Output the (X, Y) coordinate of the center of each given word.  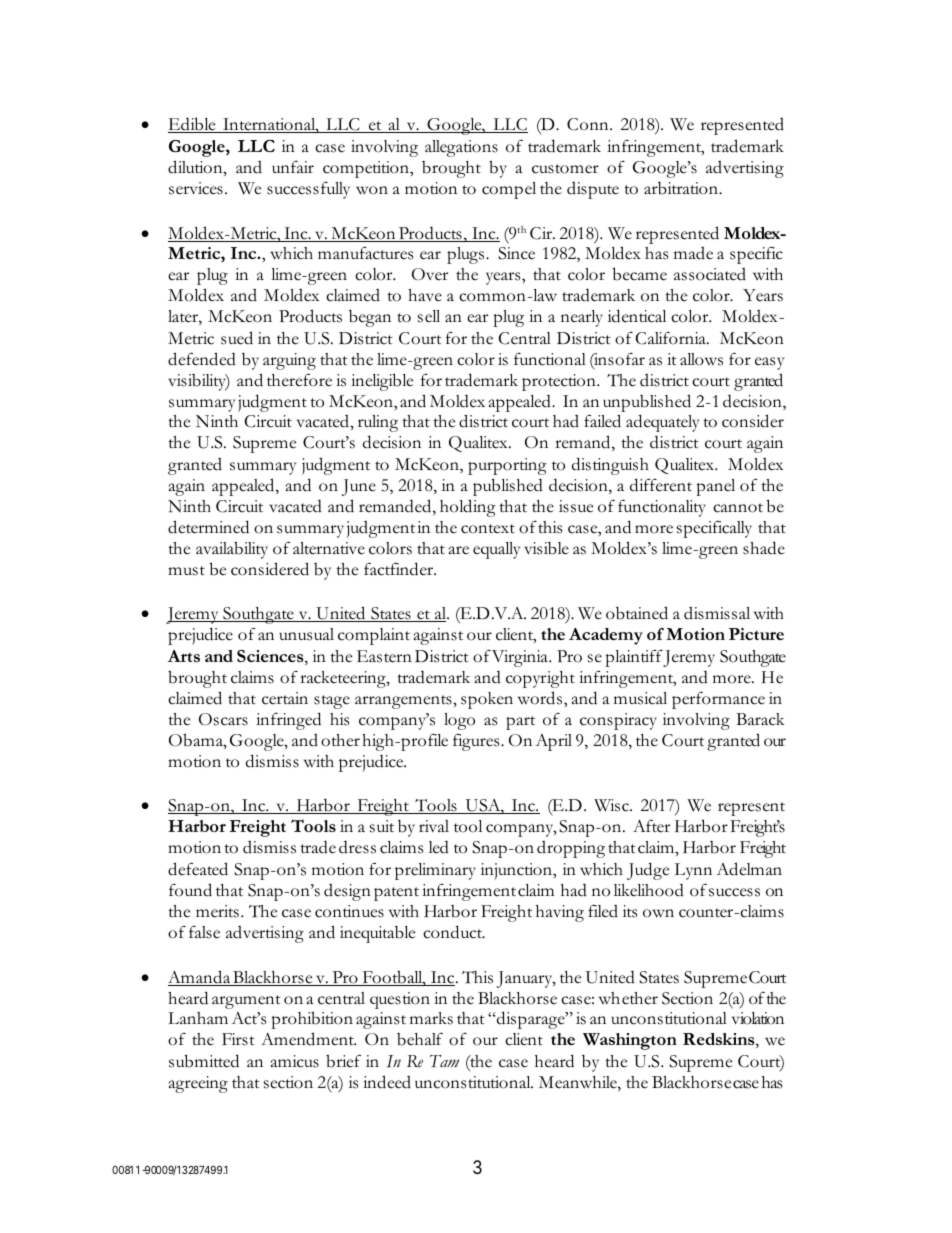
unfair (293, 167)
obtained (637, 613)
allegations (461, 148)
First (238, 1039)
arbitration (682, 188)
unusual (306, 634)
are (459, 550)
